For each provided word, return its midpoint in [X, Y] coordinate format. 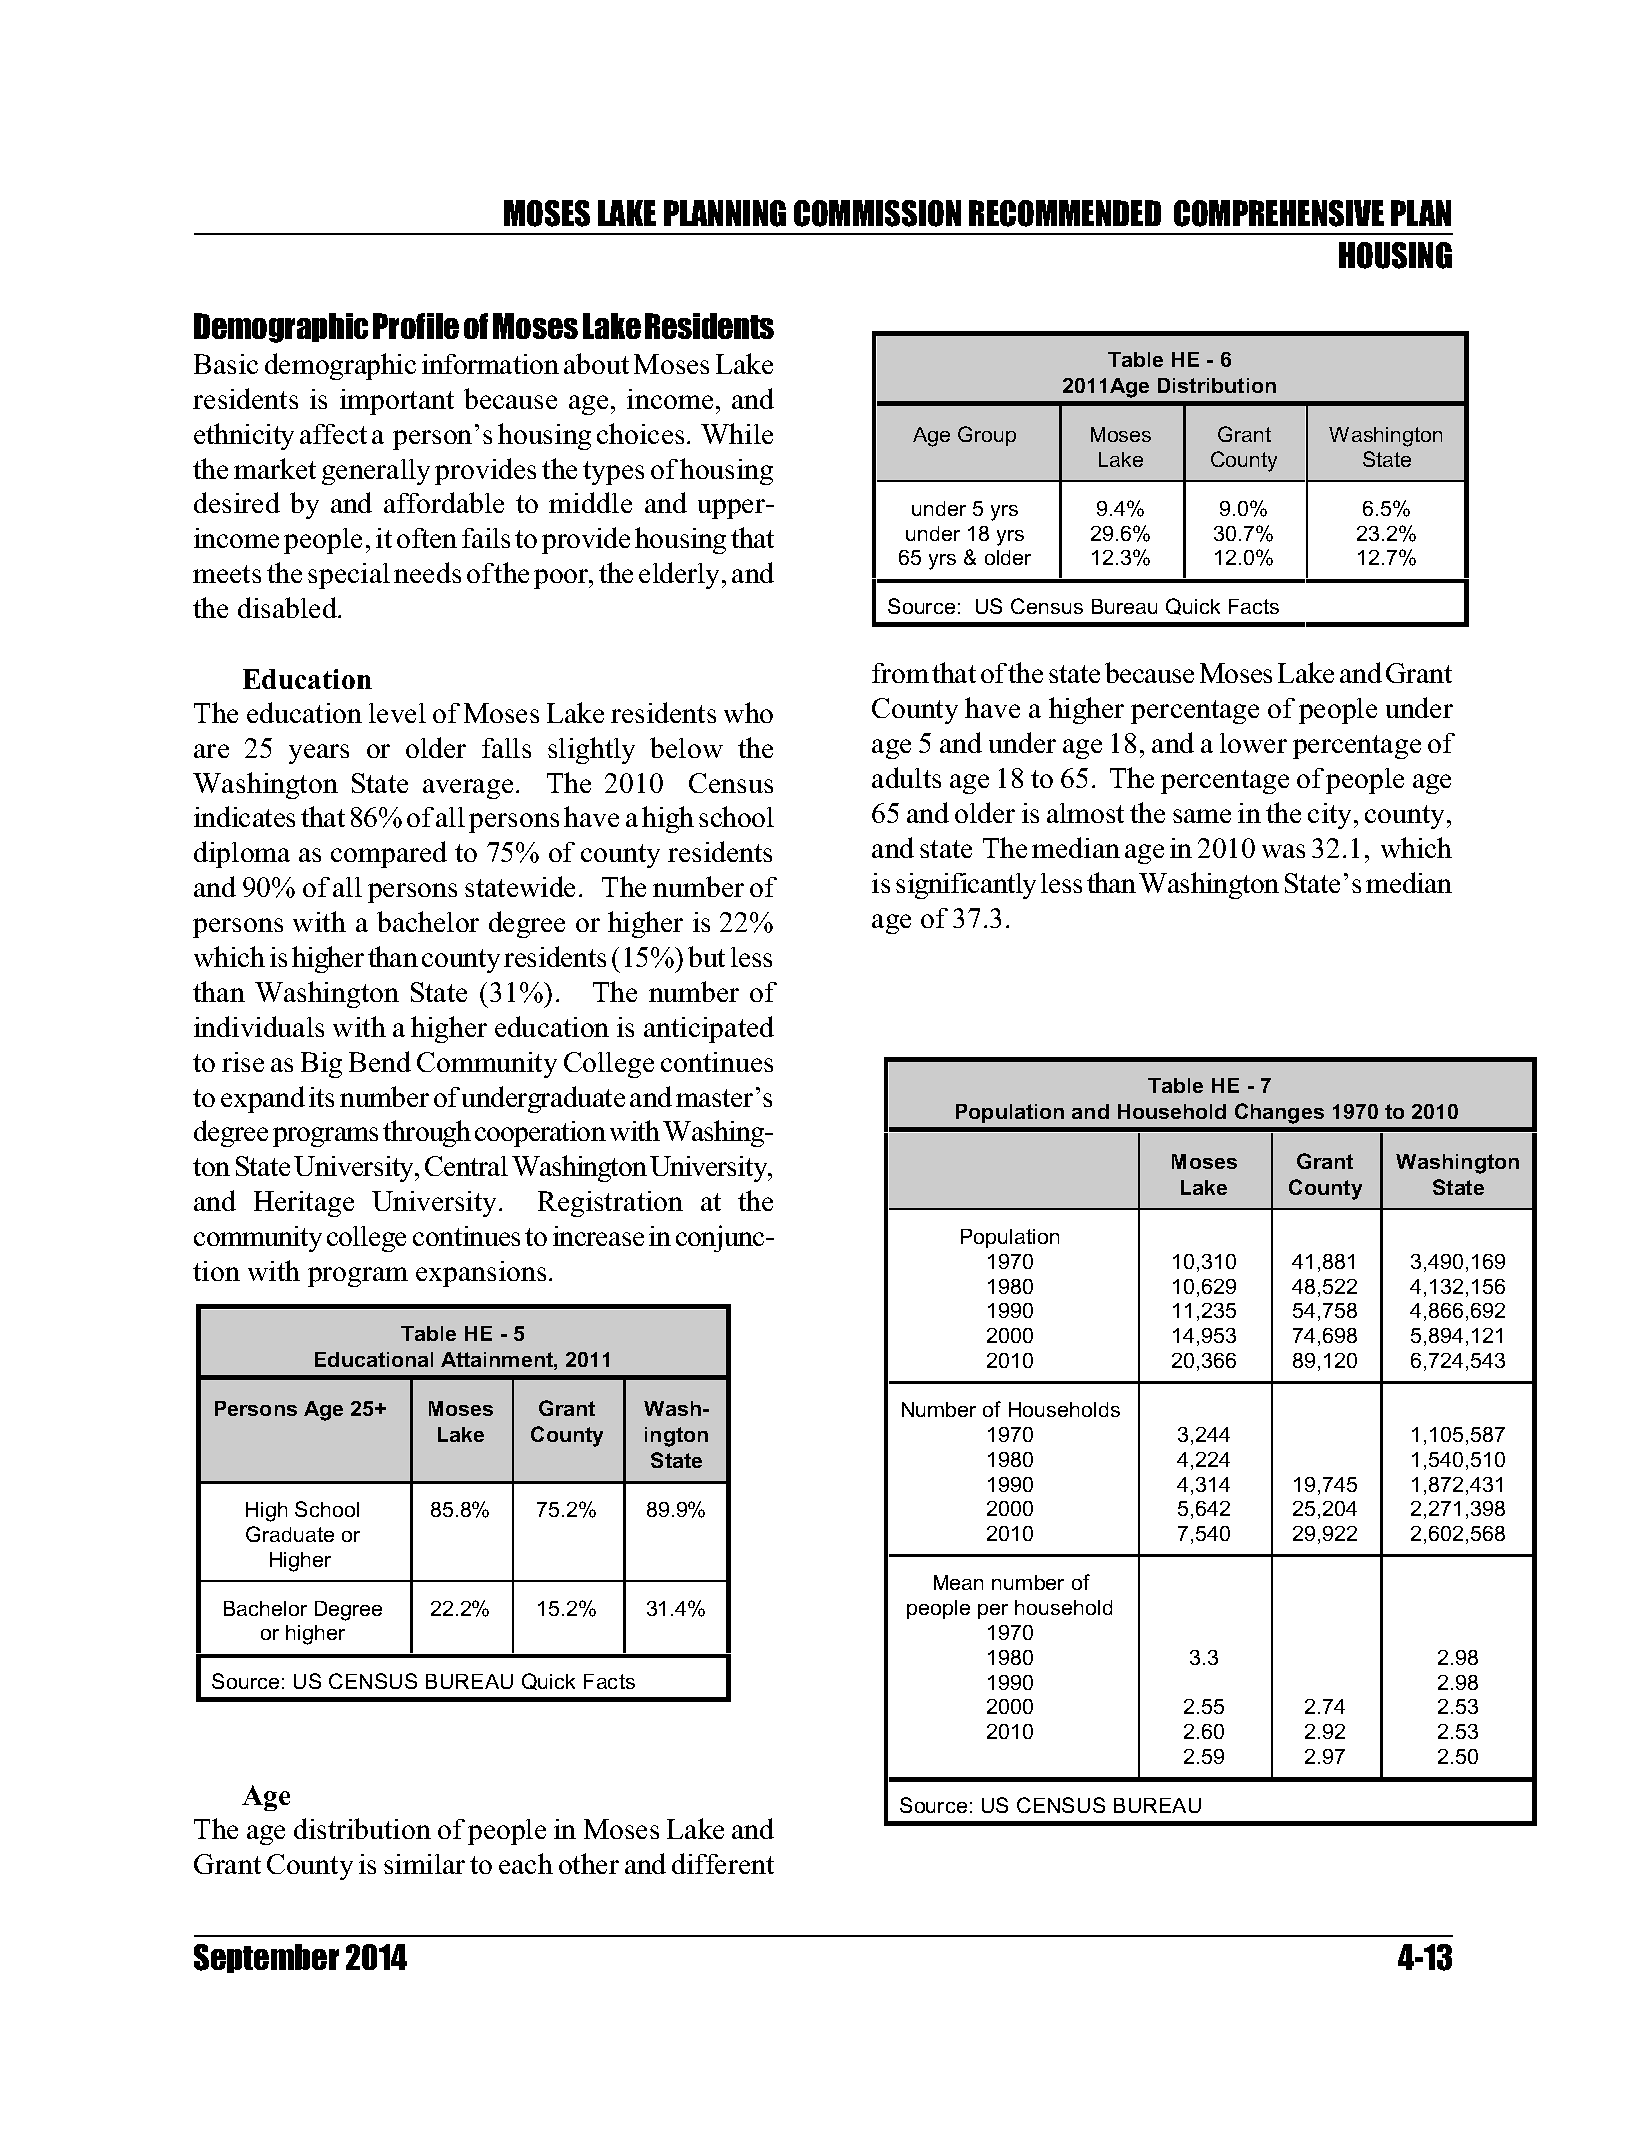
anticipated [709, 1029]
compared [389, 854]
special [349, 576]
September [266, 1958]
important [397, 402]
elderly [681, 575]
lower [1253, 743]
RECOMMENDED [1065, 213]
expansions [481, 1274]
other [589, 1863]
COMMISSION [877, 213]
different [723, 1863]
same [1202, 816]
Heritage [304, 1204]
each [526, 1863]
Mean [958, 1582]
